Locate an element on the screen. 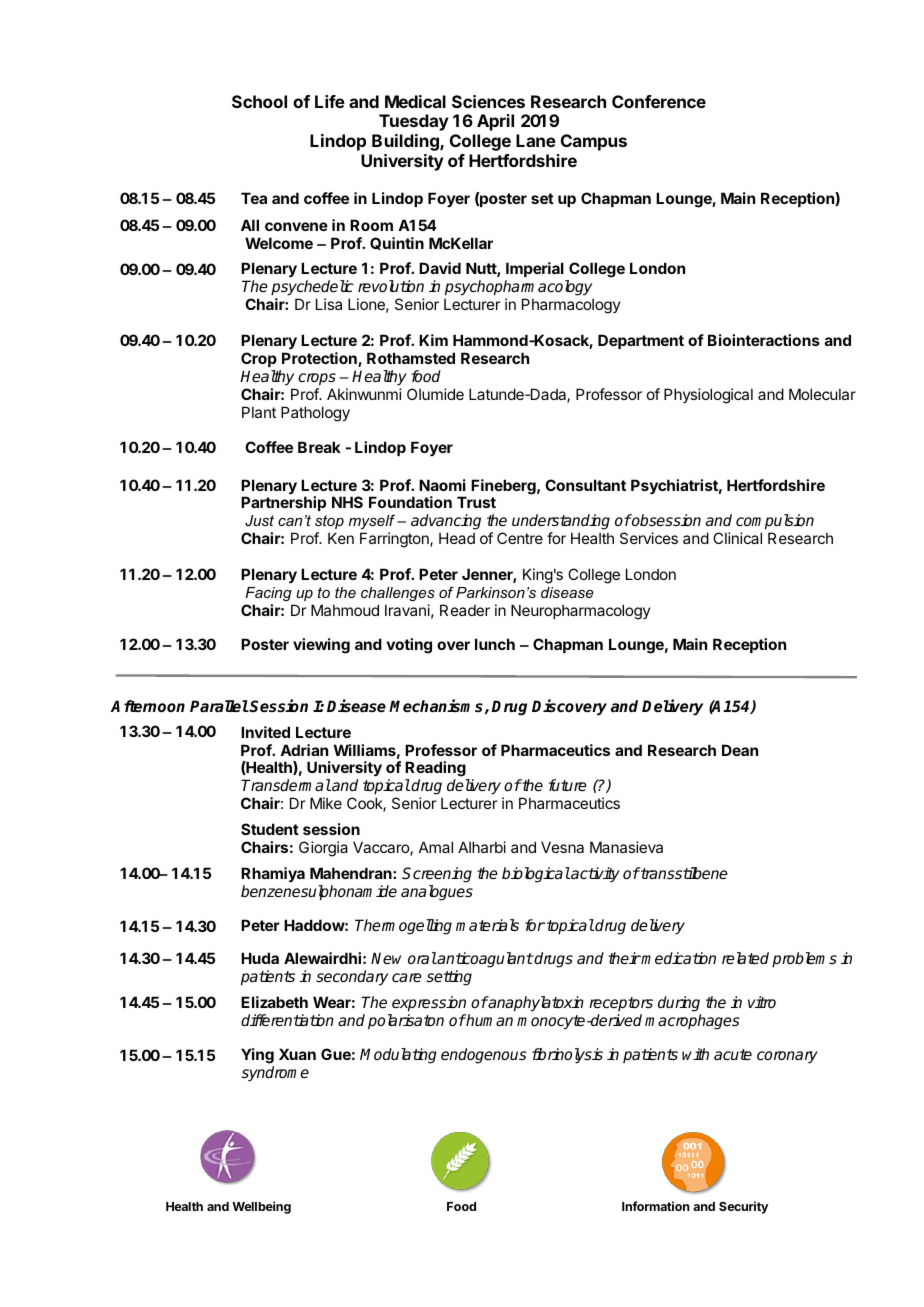 The height and width of the screenshot is (1307, 924). related is located at coordinates (745, 958).
